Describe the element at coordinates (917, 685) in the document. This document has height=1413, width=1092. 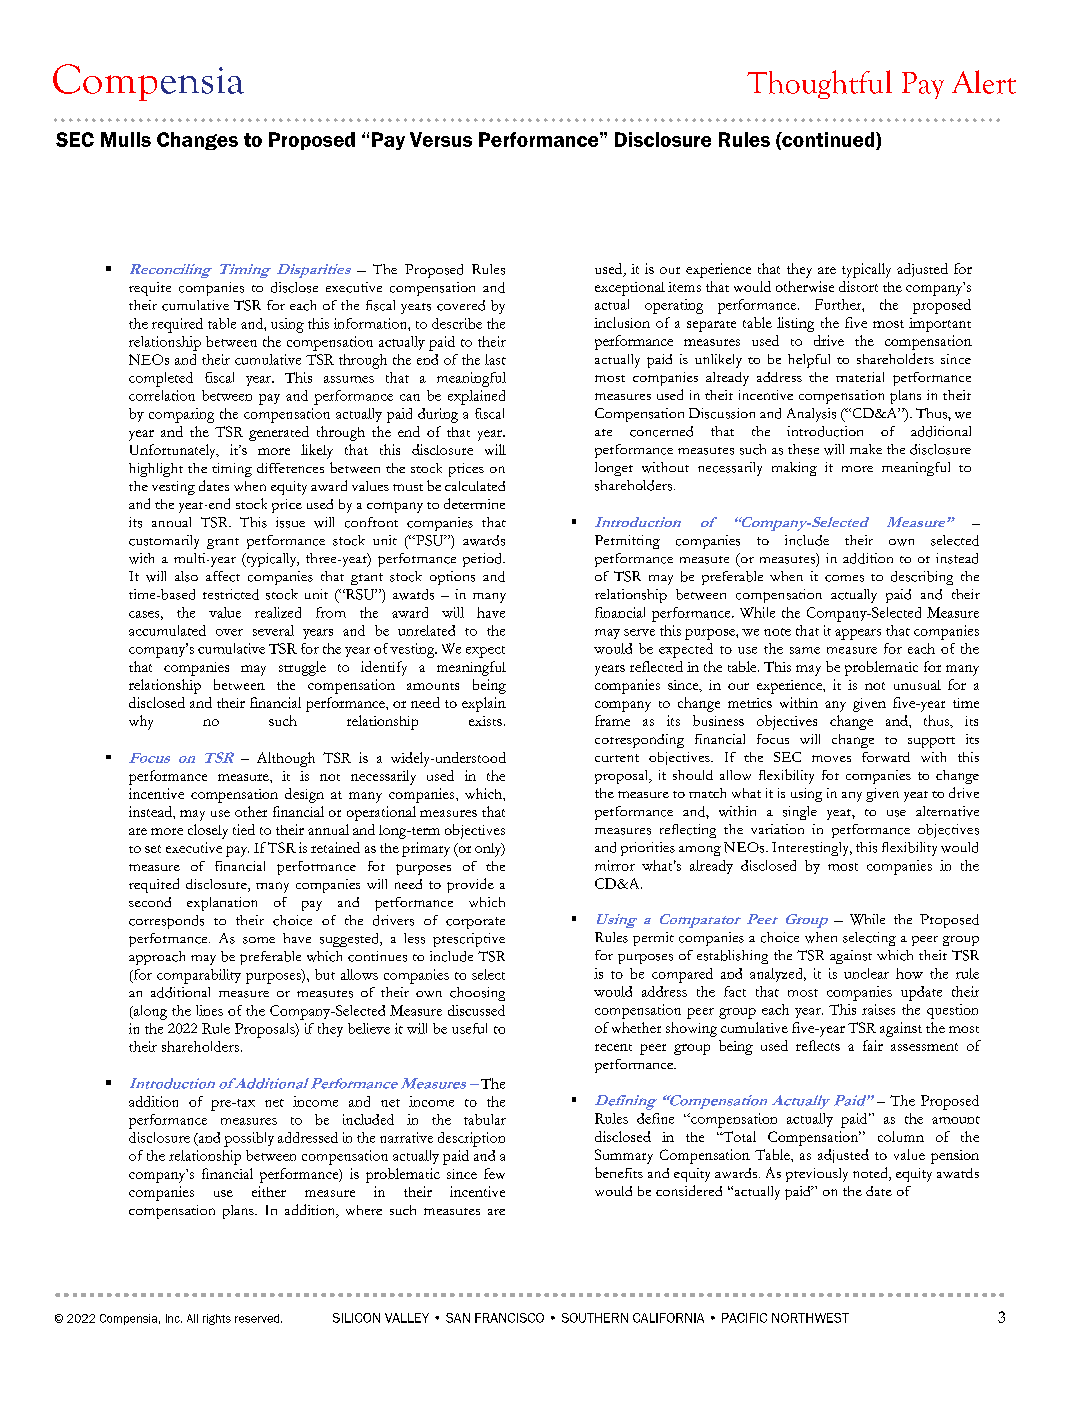
I see `unusual` at that location.
